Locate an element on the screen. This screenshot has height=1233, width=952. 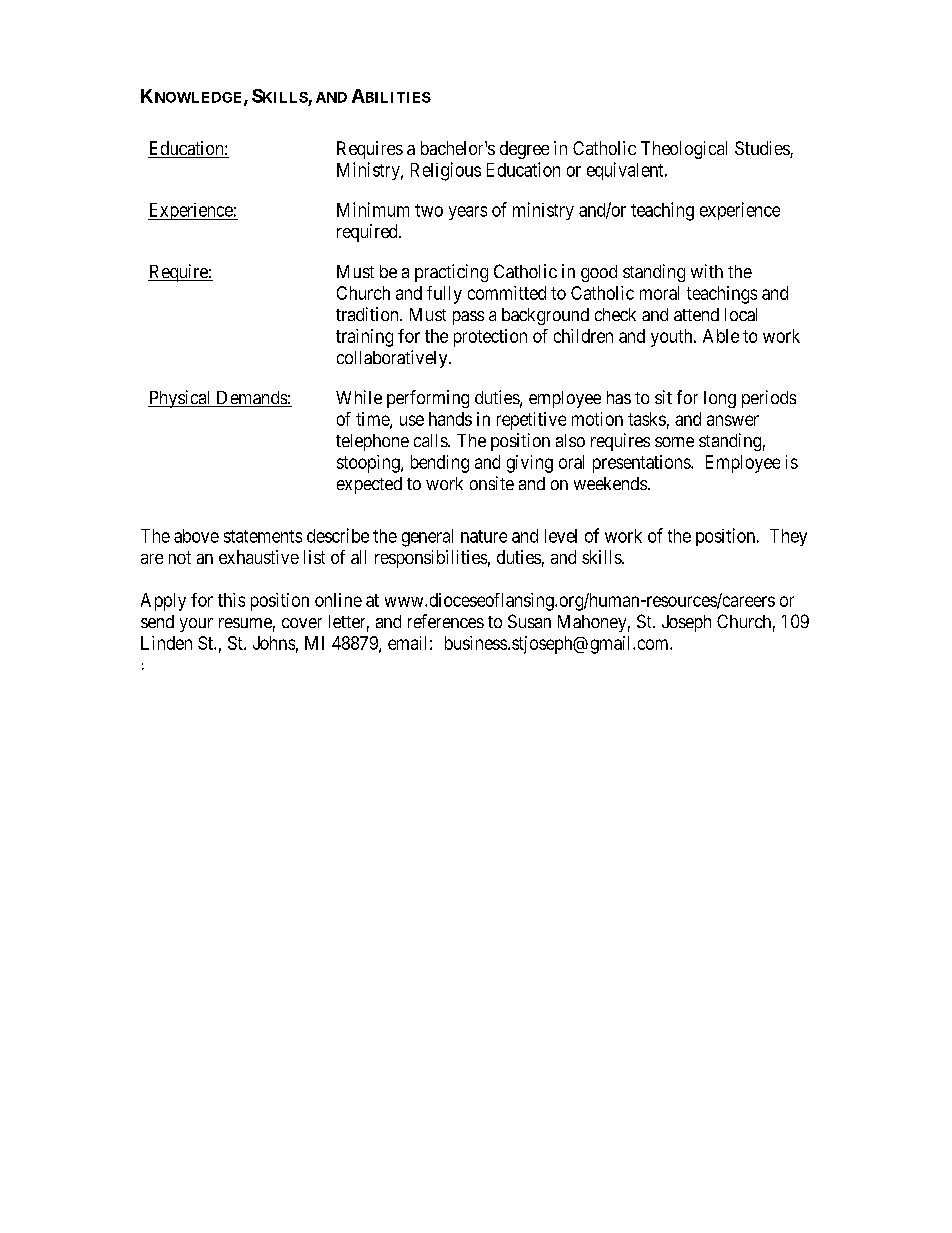
Theological is located at coordinates (684, 150).
